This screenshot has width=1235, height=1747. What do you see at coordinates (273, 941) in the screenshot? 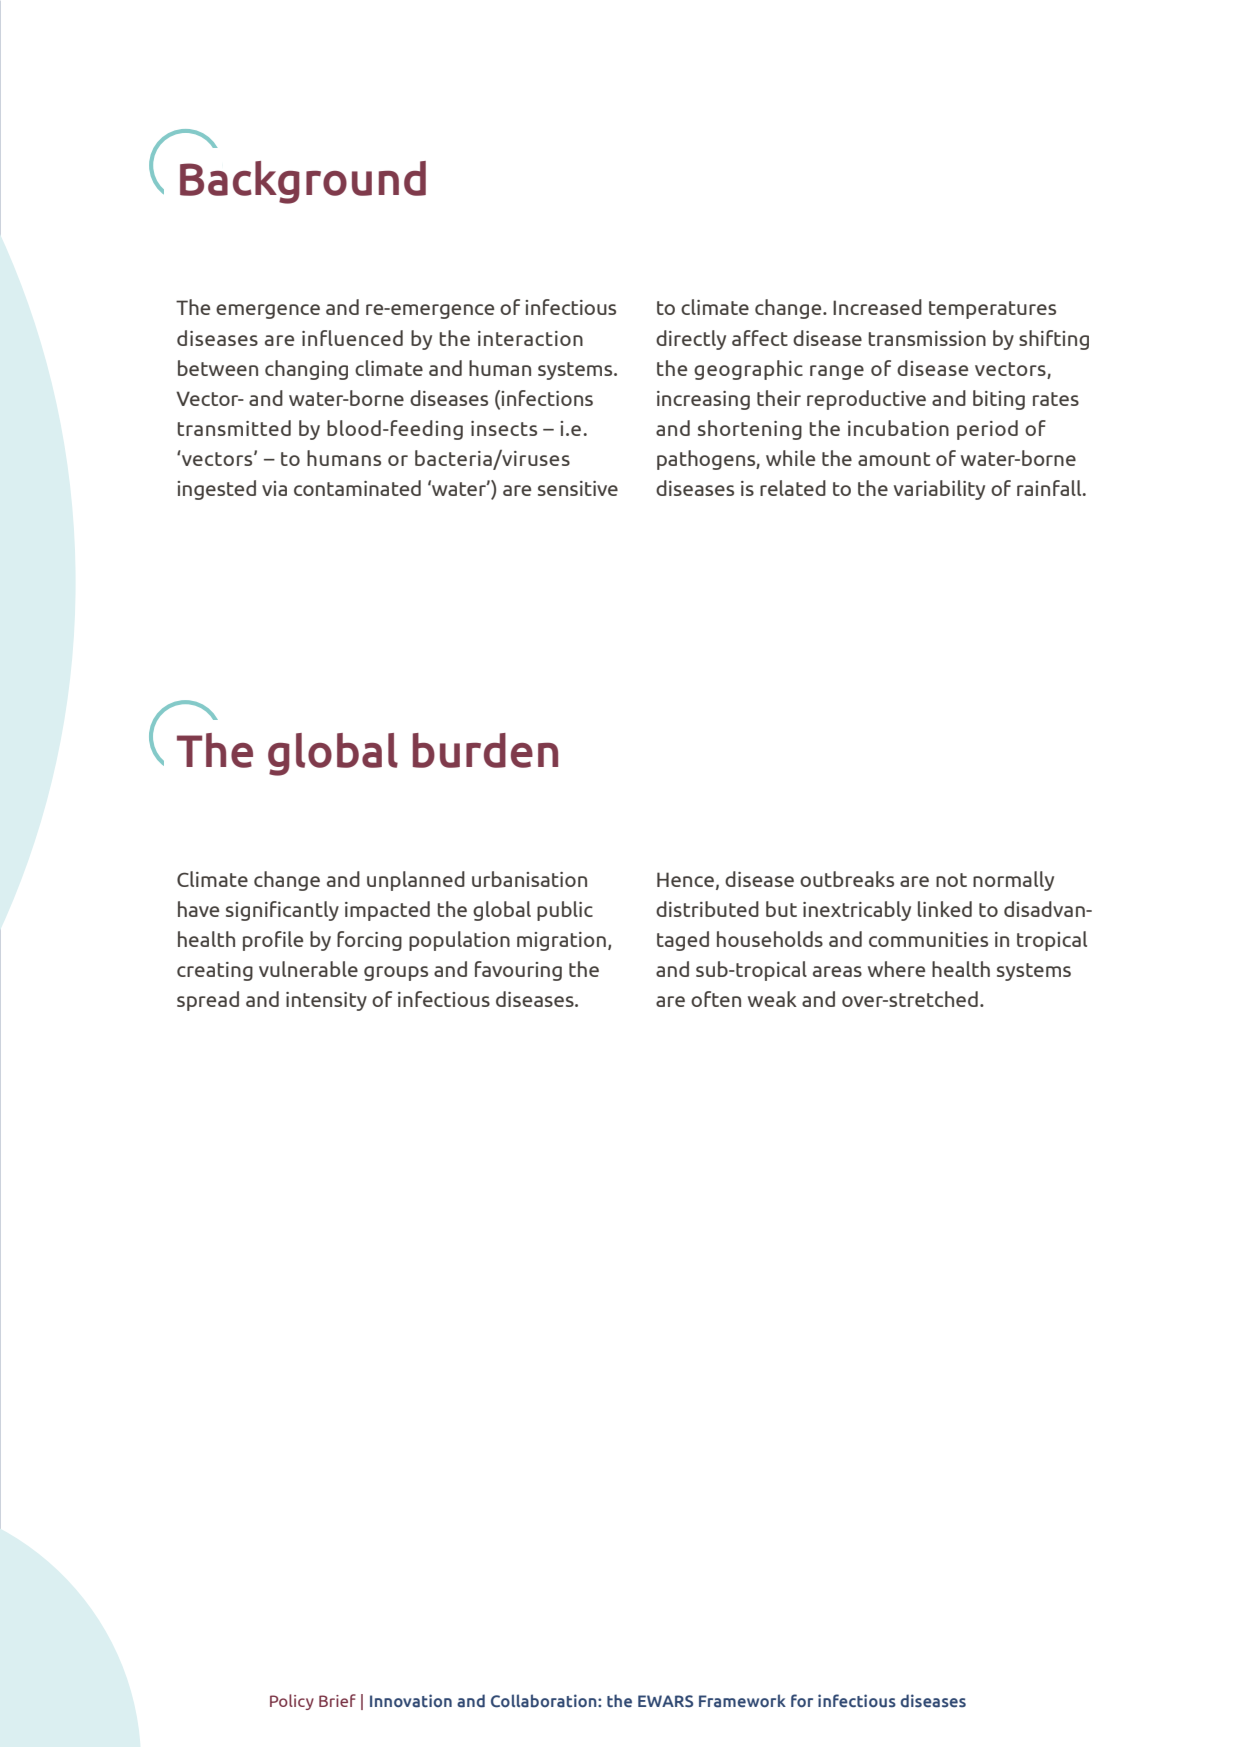
I see `profile` at bounding box center [273, 941].
